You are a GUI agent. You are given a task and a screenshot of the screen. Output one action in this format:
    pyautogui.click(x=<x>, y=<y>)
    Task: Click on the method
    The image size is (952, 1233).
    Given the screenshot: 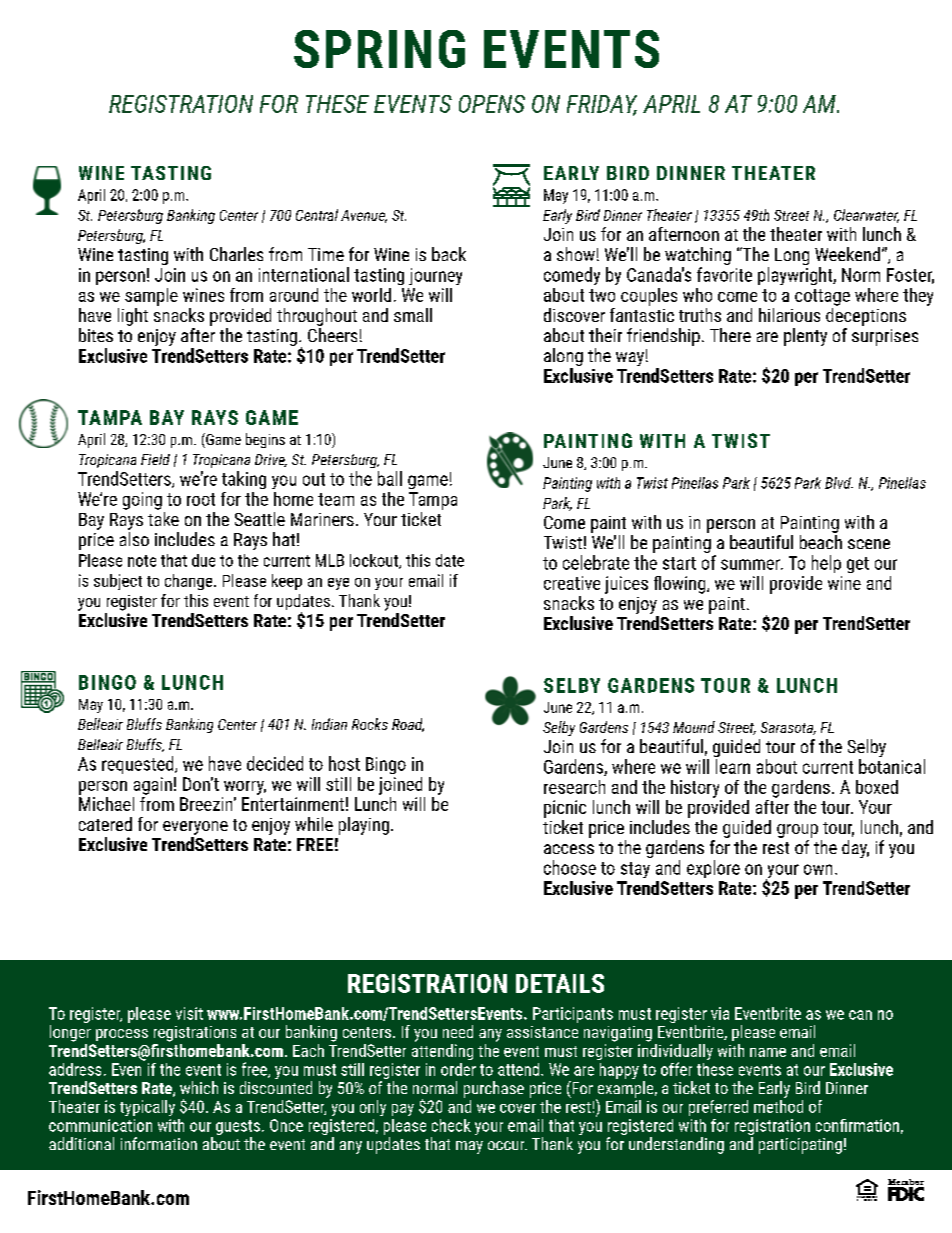 What is the action you would take?
    pyautogui.click(x=778, y=1105)
